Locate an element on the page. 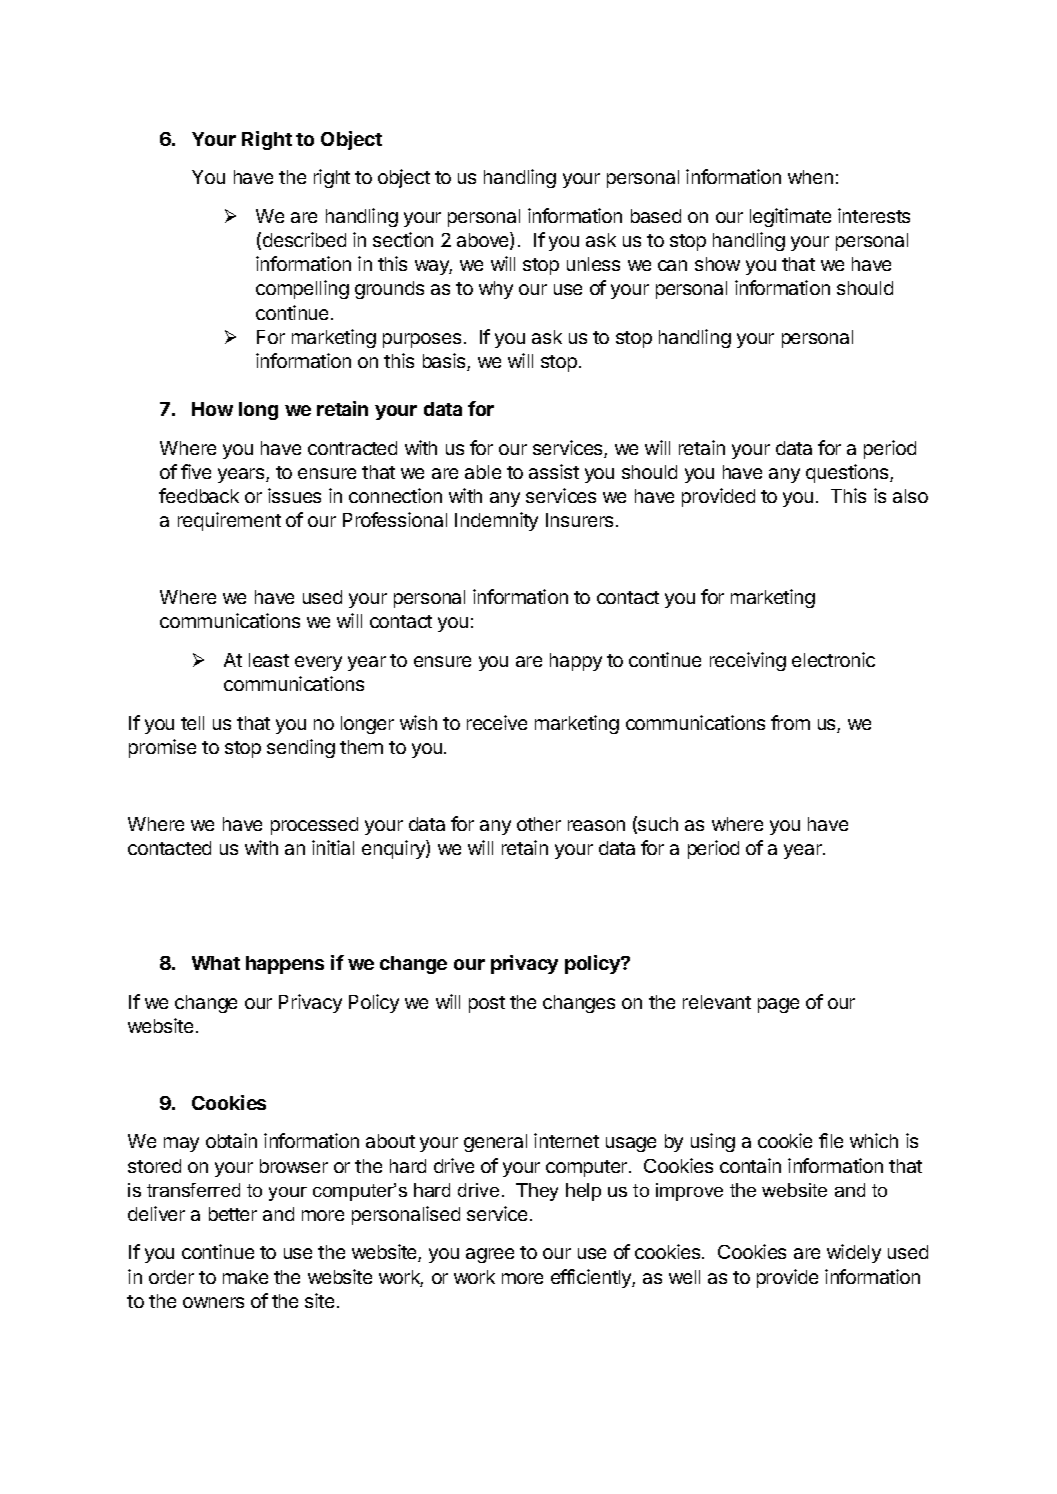 The height and width of the image is (1494, 1057). described is located at coordinates (304, 239).
